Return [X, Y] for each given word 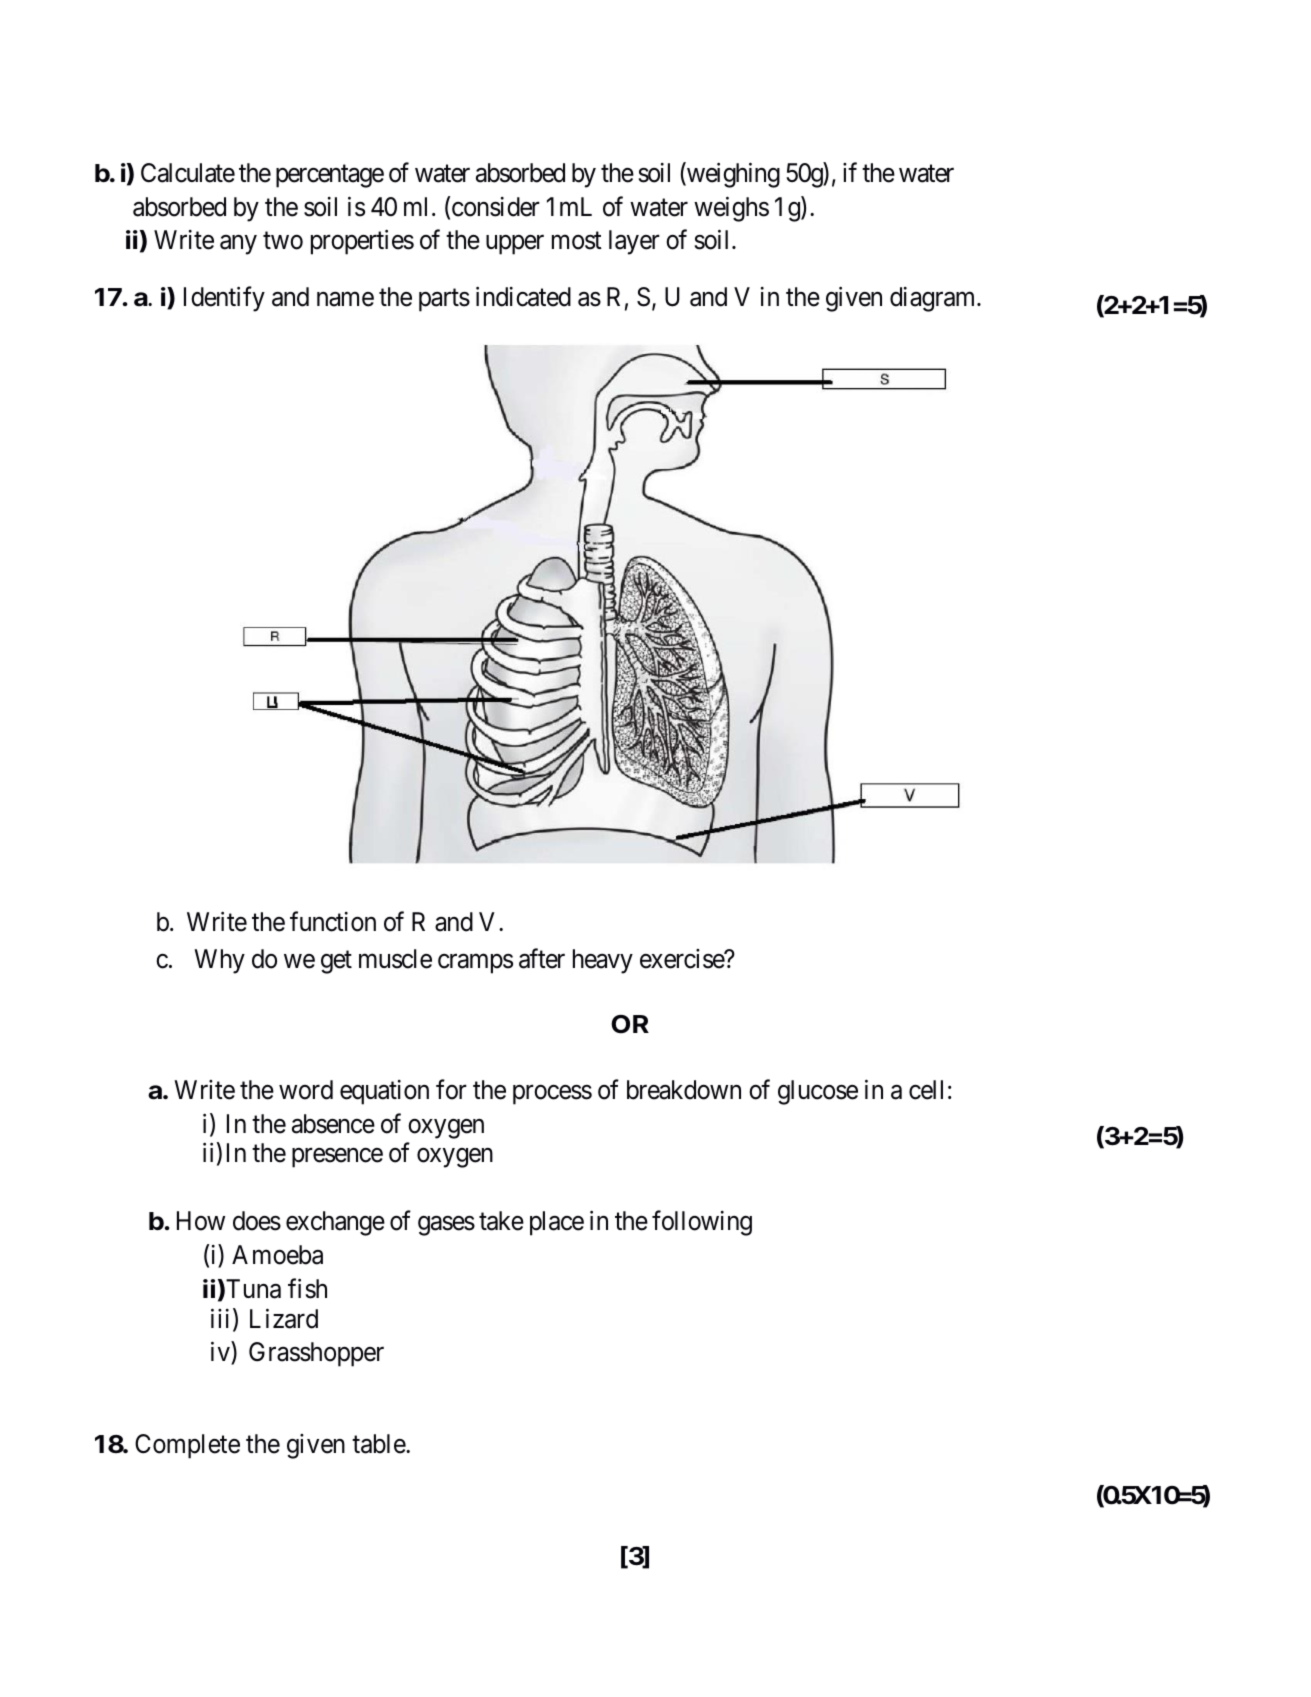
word [306, 1090]
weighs [731, 209]
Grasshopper [316, 1354]
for [451, 1090]
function [333, 922]
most [577, 241]
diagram [934, 299]
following [702, 1223]
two [283, 241]
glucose [818, 1092]
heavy [603, 961]
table [379, 1444]
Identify [224, 299]
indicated [523, 297]
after [542, 958]
